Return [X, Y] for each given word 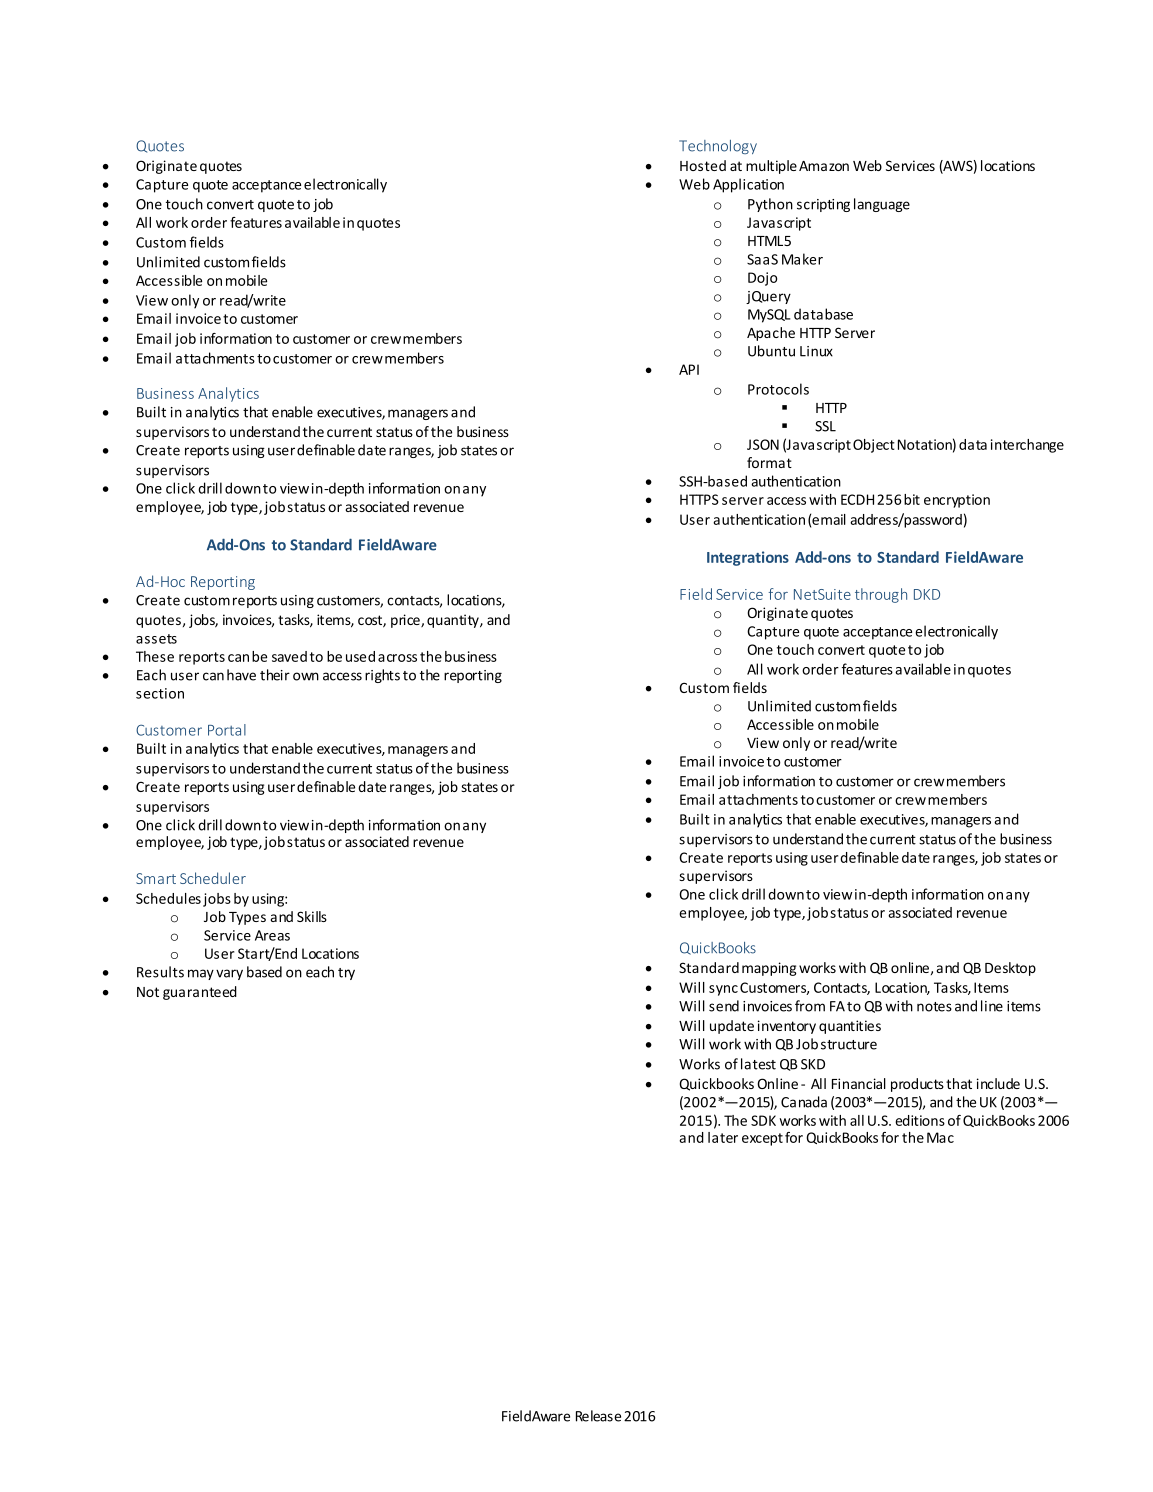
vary [229, 974]
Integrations [748, 558]
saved [289, 656]
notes [934, 1007]
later [723, 1137]
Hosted [703, 165]
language [882, 205]
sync [723, 990]
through [881, 595]
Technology [718, 147]
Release [598, 1416]
